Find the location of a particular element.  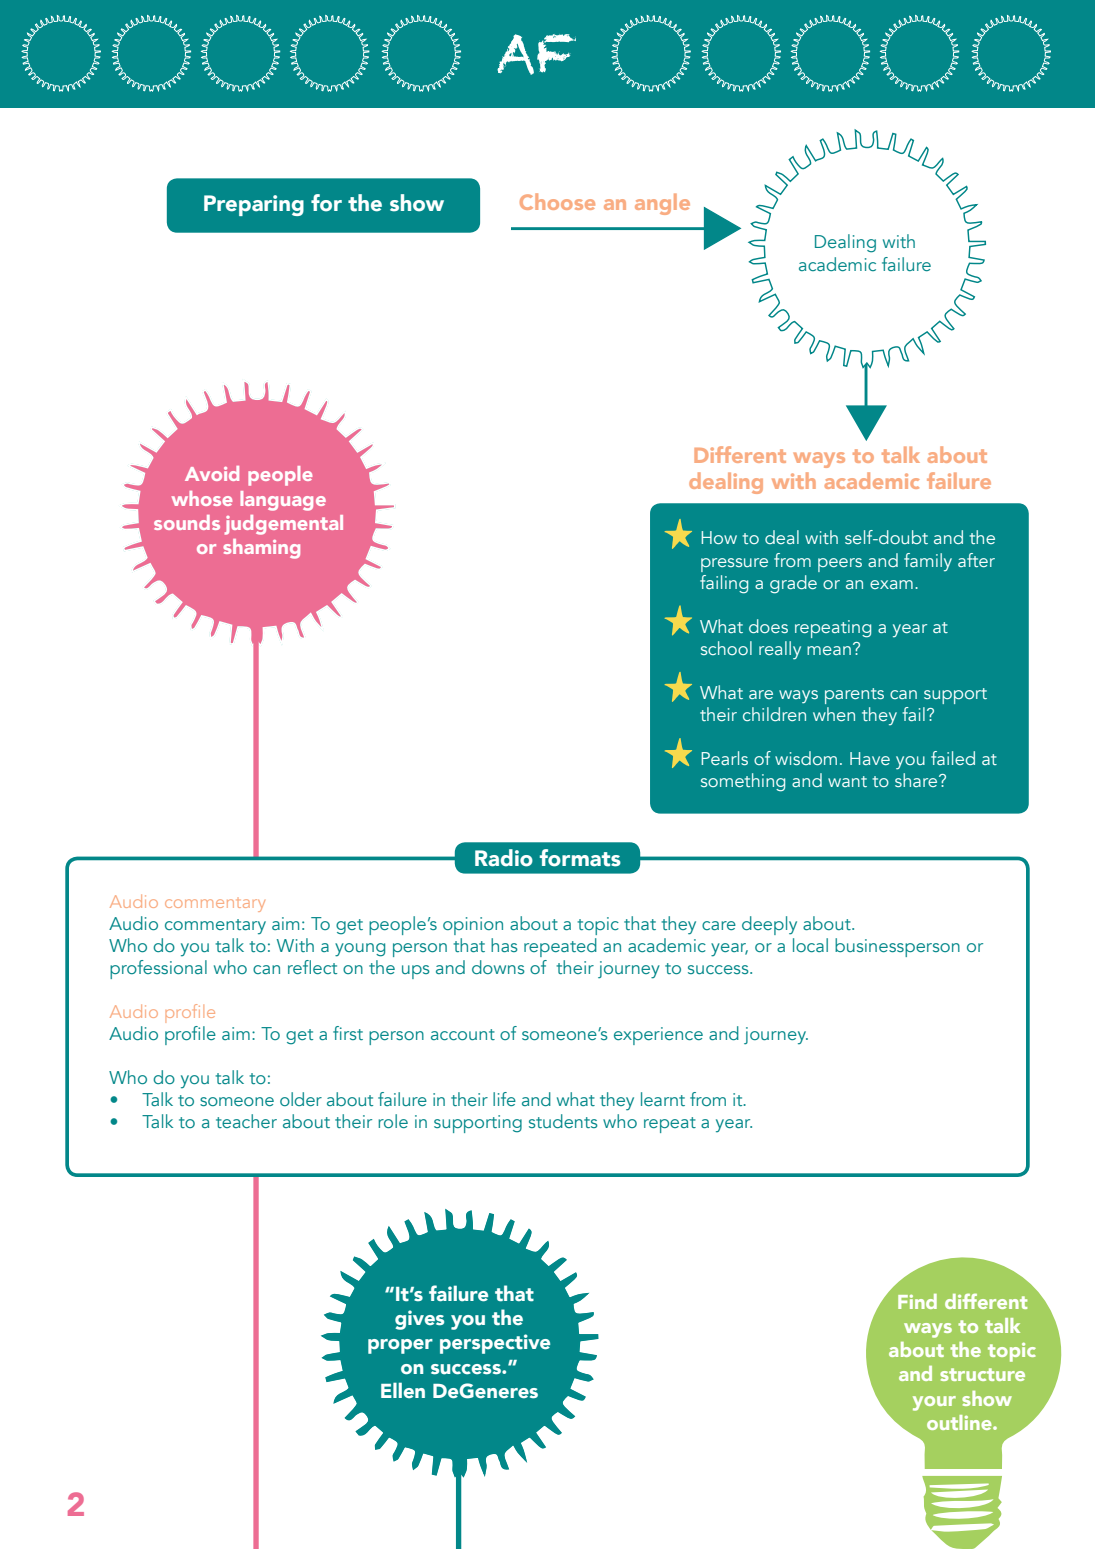

young is located at coordinates (360, 950).
